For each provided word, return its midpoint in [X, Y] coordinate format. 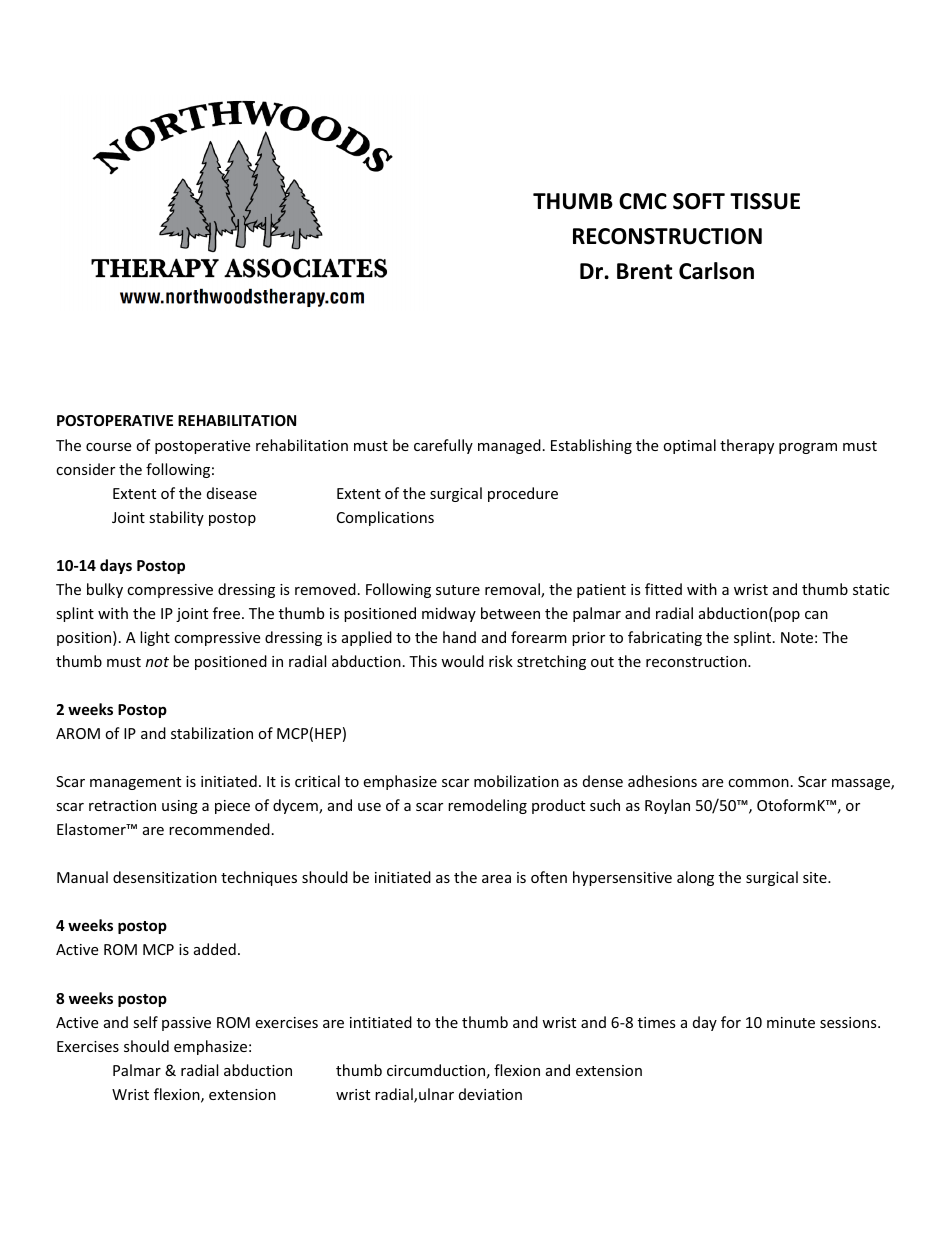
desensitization [165, 877]
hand [459, 637]
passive [186, 1024]
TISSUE [765, 201]
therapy [747, 446]
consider [85, 469]
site [816, 877]
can [816, 615]
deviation [490, 1094]
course [108, 447]
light [155, 638]
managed [509, 446]
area [496, 879]
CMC [643, 201]
